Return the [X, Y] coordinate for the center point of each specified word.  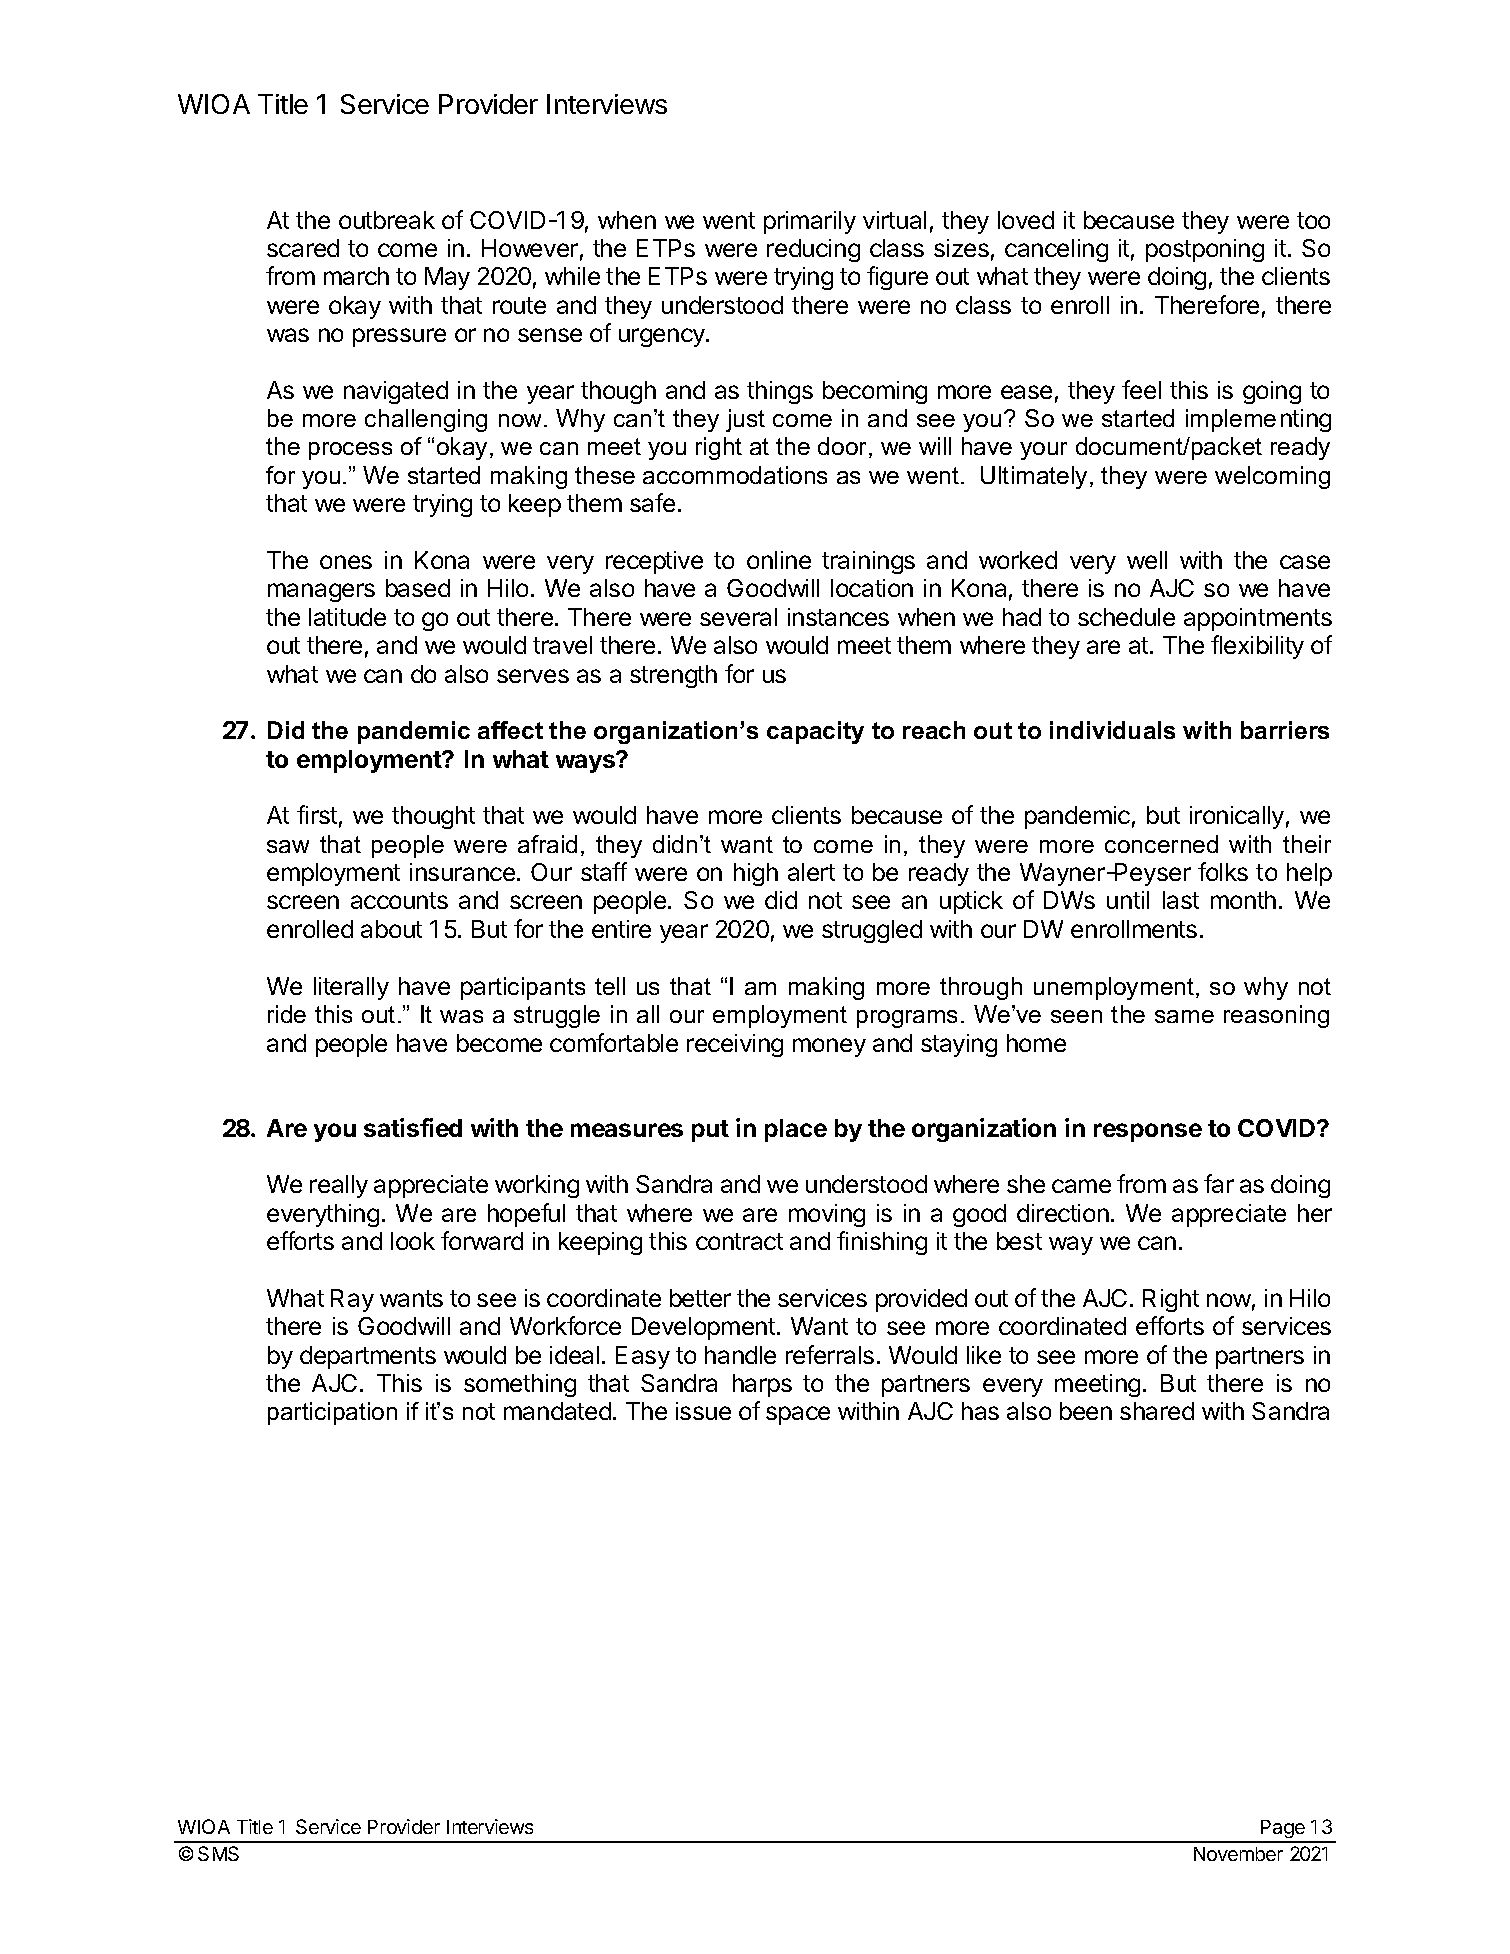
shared [1157, 1411]
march [356, 276]
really [339, 1186]
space [798, 1415]
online [779, 560]
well [1147, 560]
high [756, 874]
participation [332, 1413]
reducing [813, 250]
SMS [218, 1853]
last [1181, 900]
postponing [1205, 250]
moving [827, 1215]
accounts [399, 900]
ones [346, 562]
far [1219, 1183]
